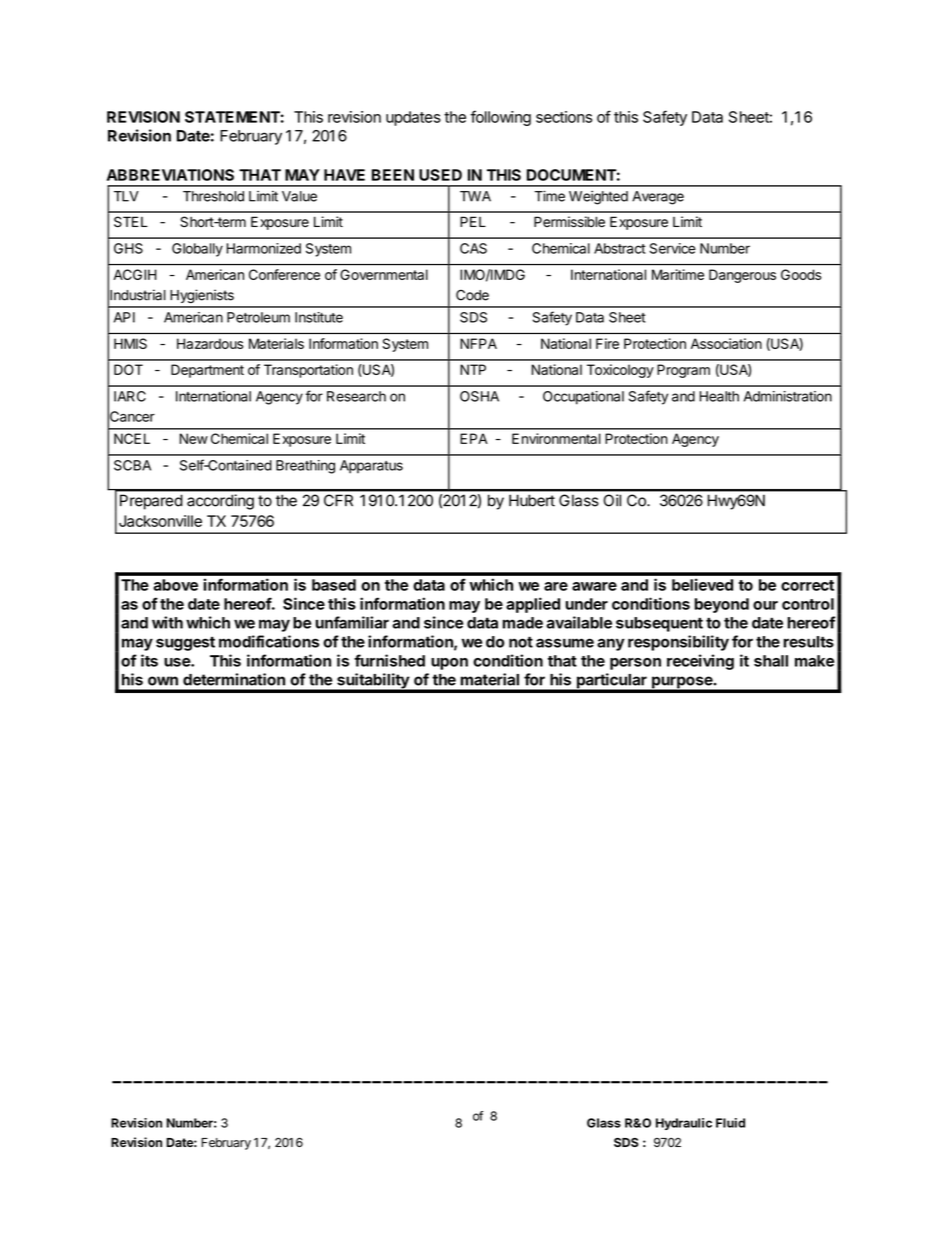 Image resolution: width=952 pixels, height=1233 pixels. I want to click on own, so click(163, 681).
